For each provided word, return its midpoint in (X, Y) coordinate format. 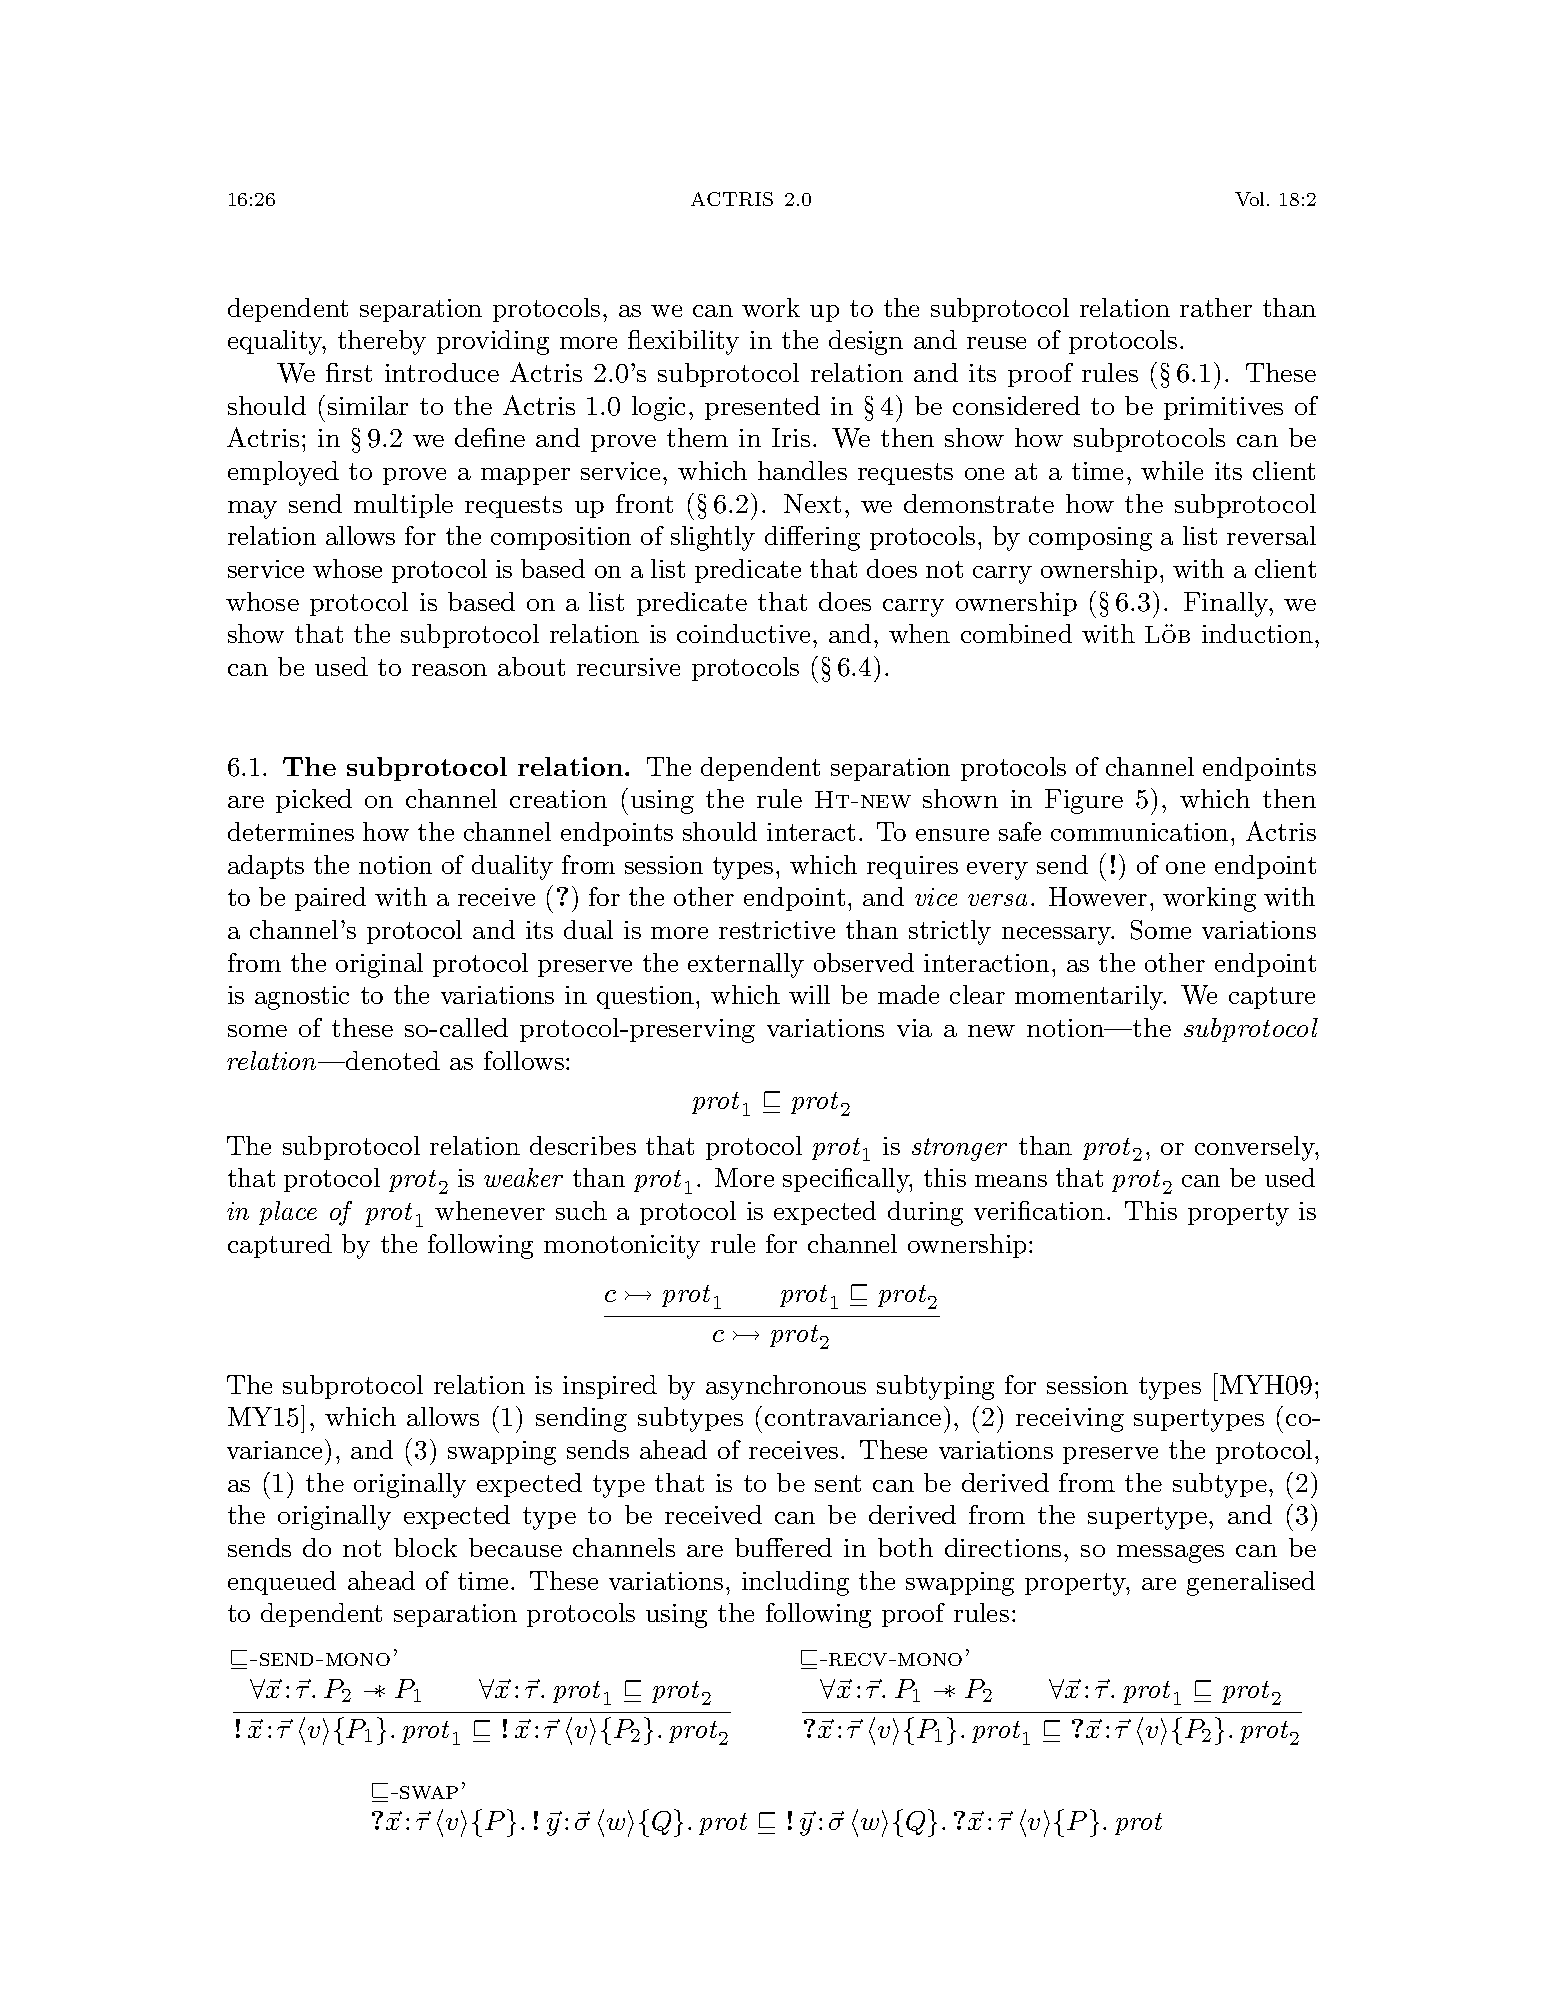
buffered (783, 1547)
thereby (382, 342)
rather (1216, 307)
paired (330, 899)
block (425, 1547)
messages (1170, 1554)
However (1098, 896)
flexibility (683, 342)
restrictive (777, 930)
